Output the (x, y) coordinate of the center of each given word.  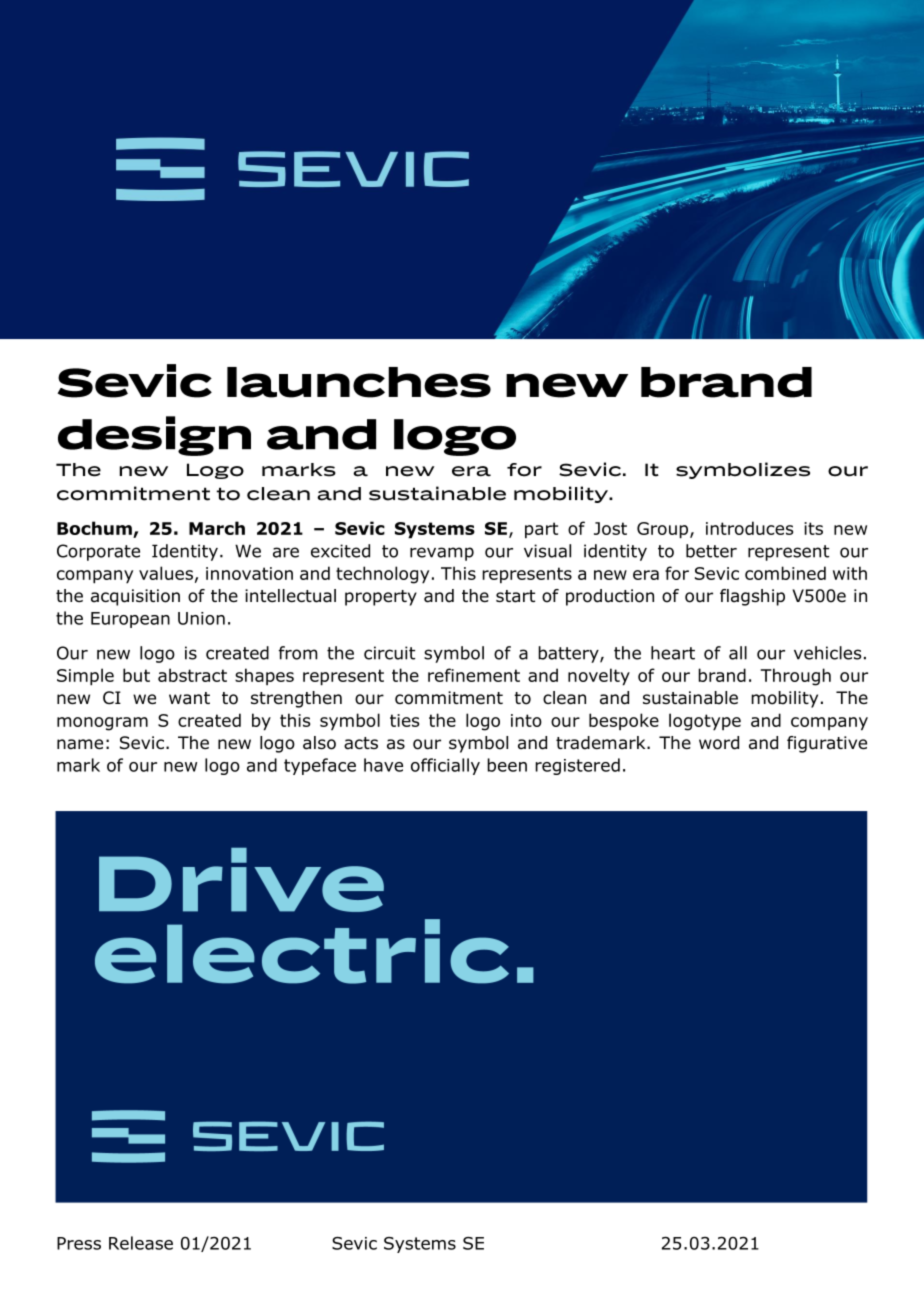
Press (79, 1243)
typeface (320, 766)
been (507, 765)
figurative (827, 744)
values (166, 573)
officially (445, 766)
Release (141, 1243)
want (189, 698)
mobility (784, 699)
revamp (442, 554)
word (719, 743)
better (711, 551)
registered (577, 766)
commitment (449, 698)
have (383, 765)
